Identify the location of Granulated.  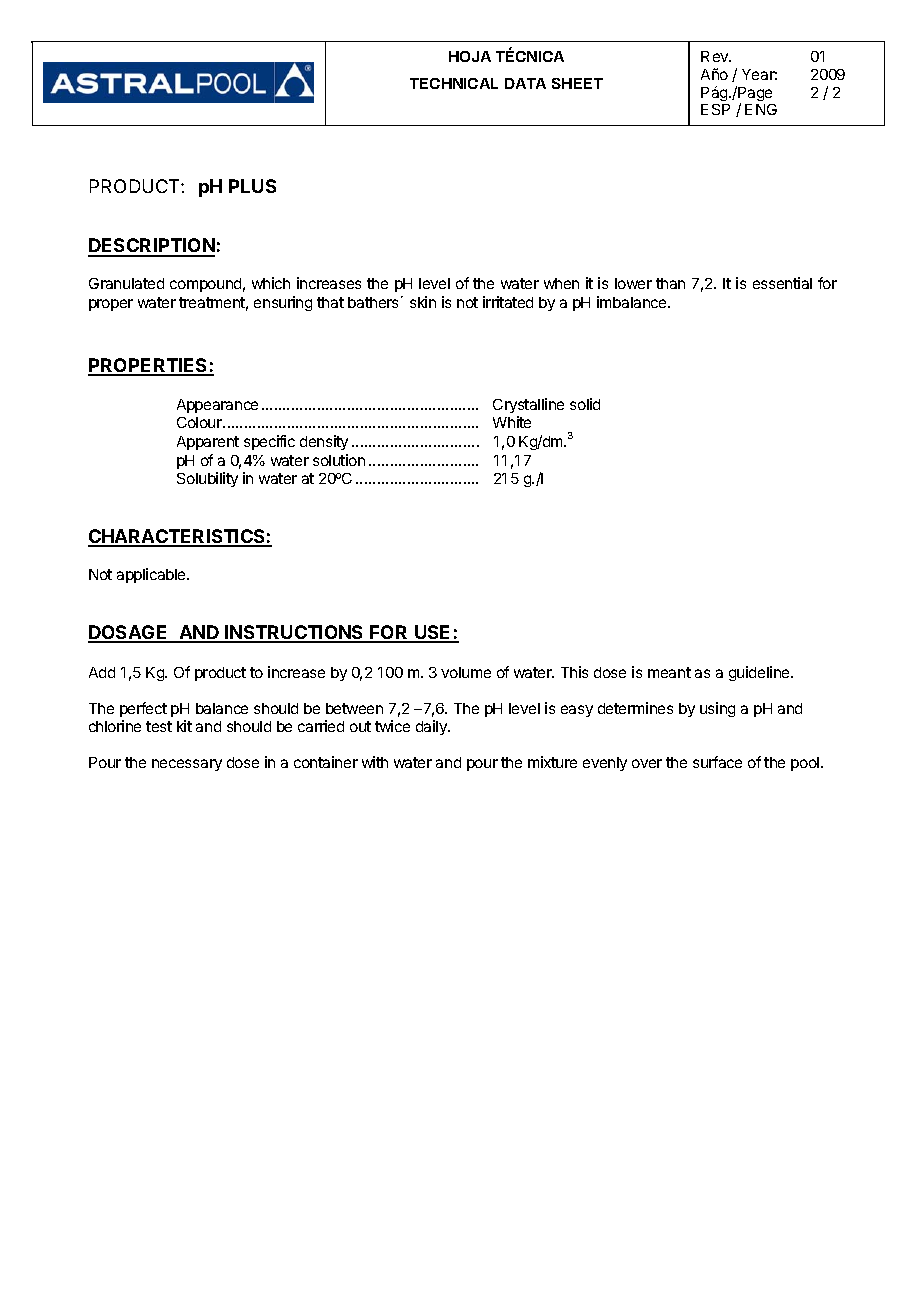
(126, 283).
